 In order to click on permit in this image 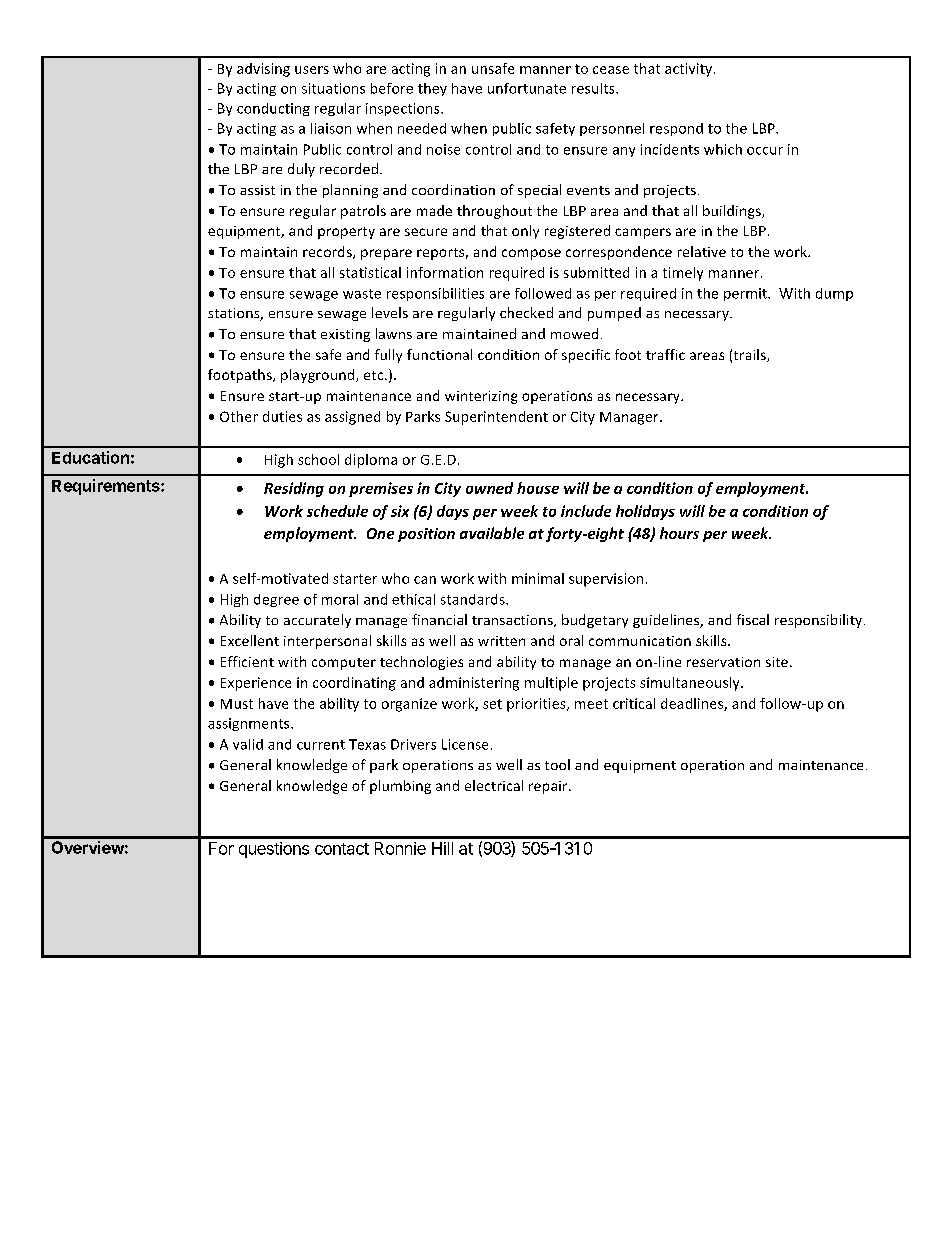, I will do `click(746, 294)`.
